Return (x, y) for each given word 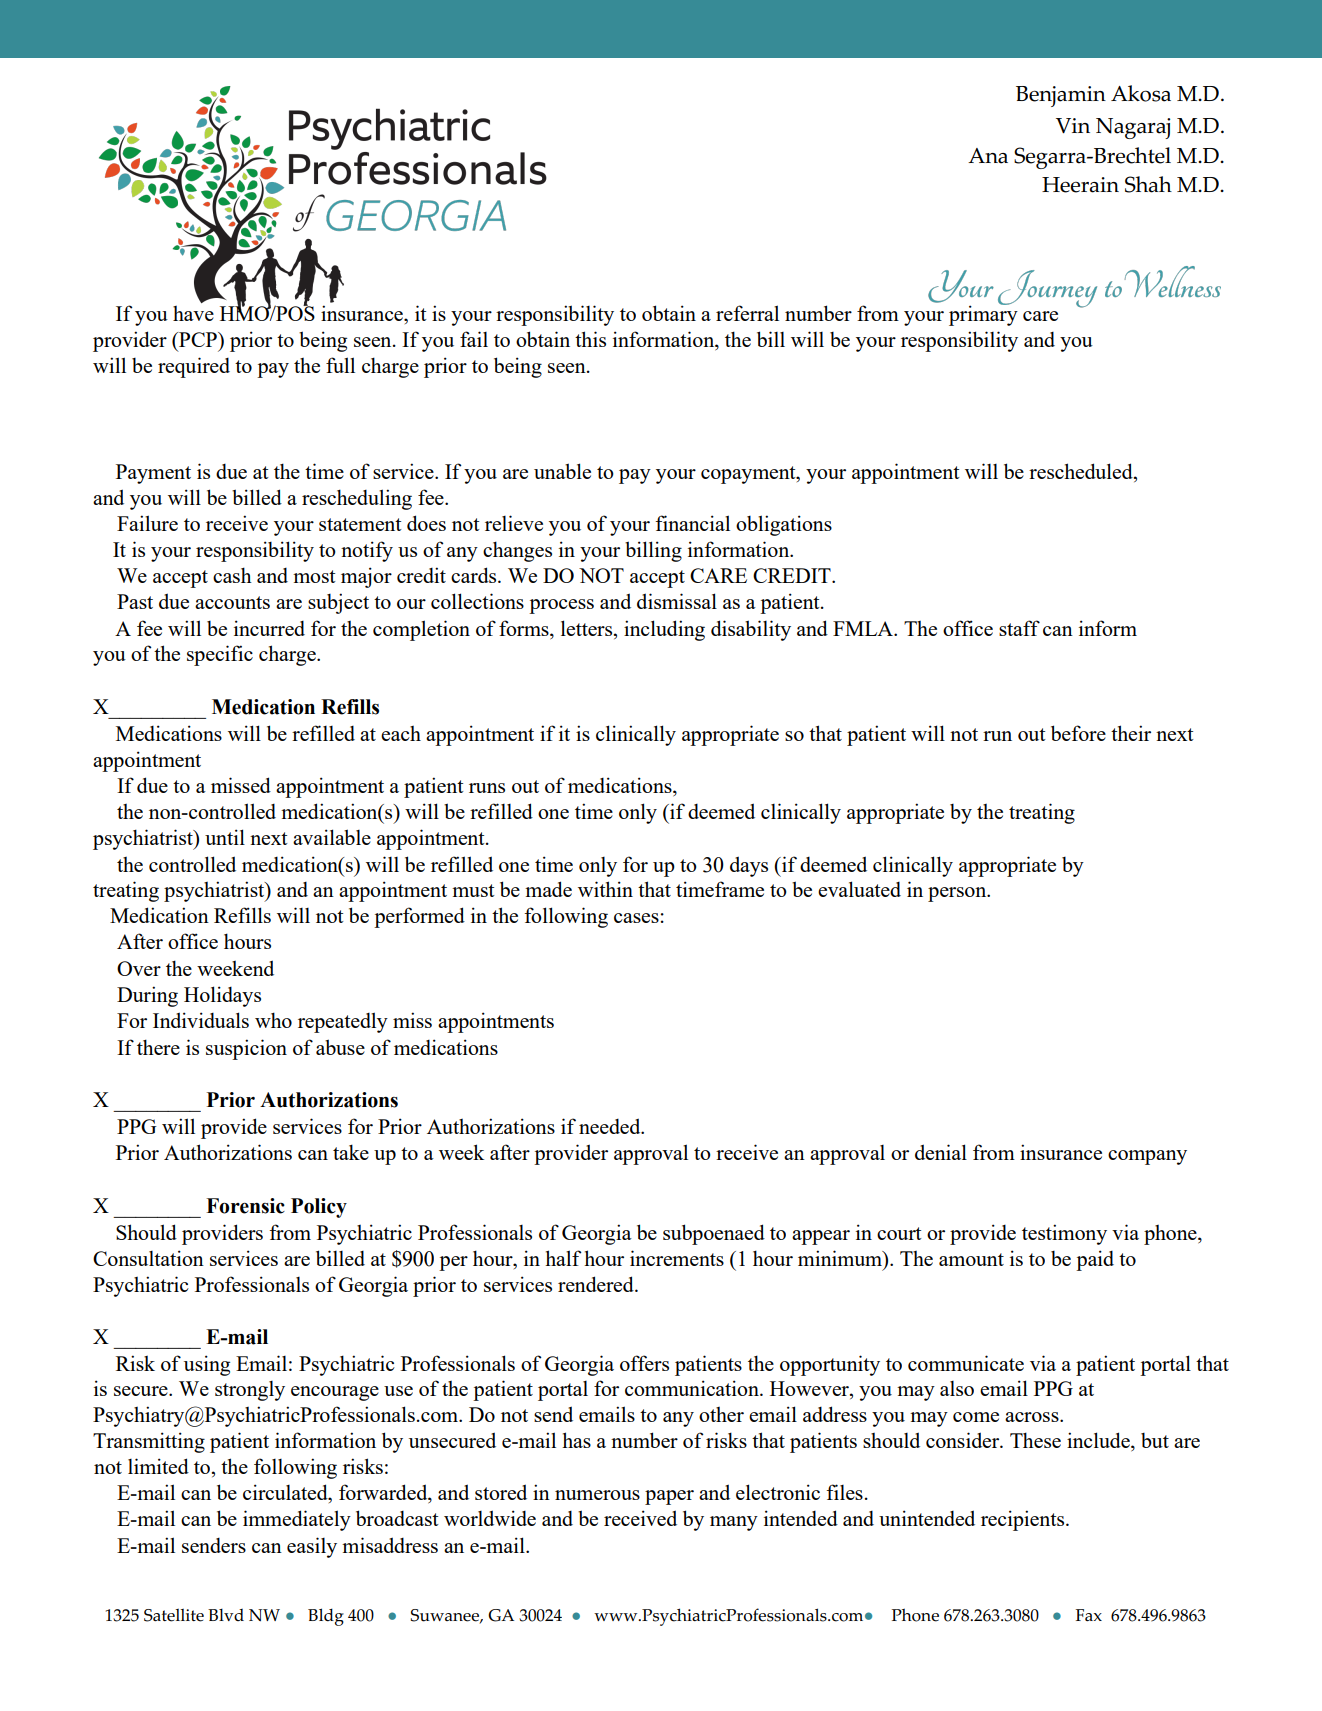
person (958, 894)
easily (312, 1547)
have (193, 313)
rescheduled (1082, 472)
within (605, 889)
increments (677, 1258)
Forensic (245, 1206)
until (225, 837)
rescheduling (357, 499)
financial (692, 523)
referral (747, 313)
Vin (1073, 125)
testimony (1064, 1234)
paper (669, 1497)
